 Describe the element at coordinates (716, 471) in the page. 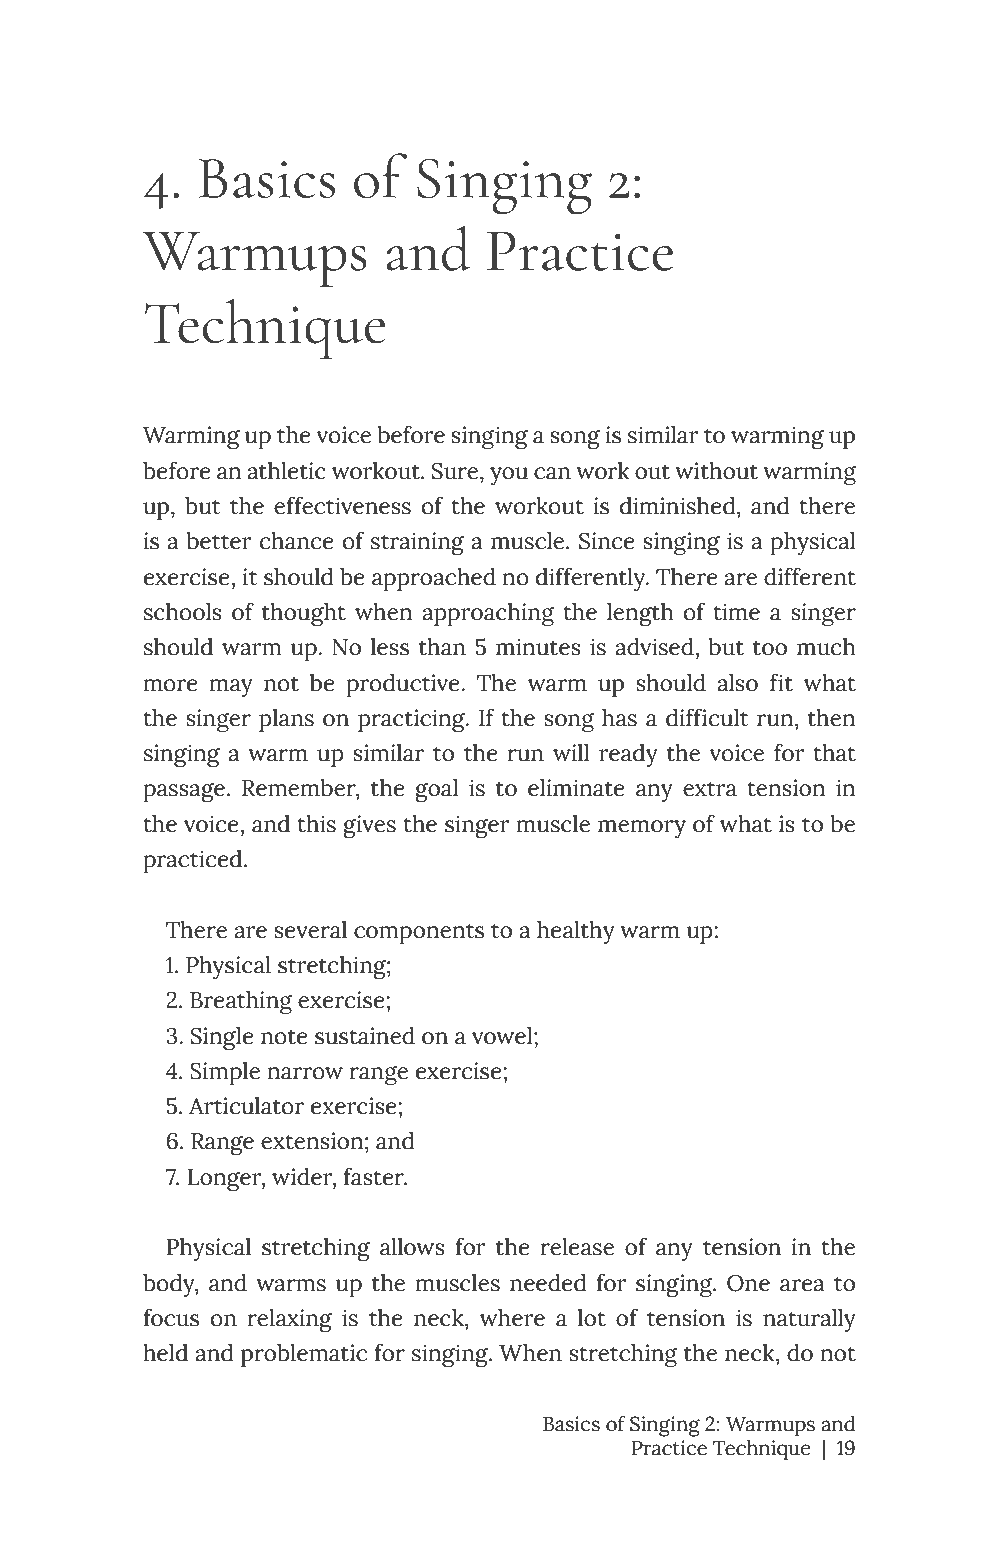

I see `without` at that location.
